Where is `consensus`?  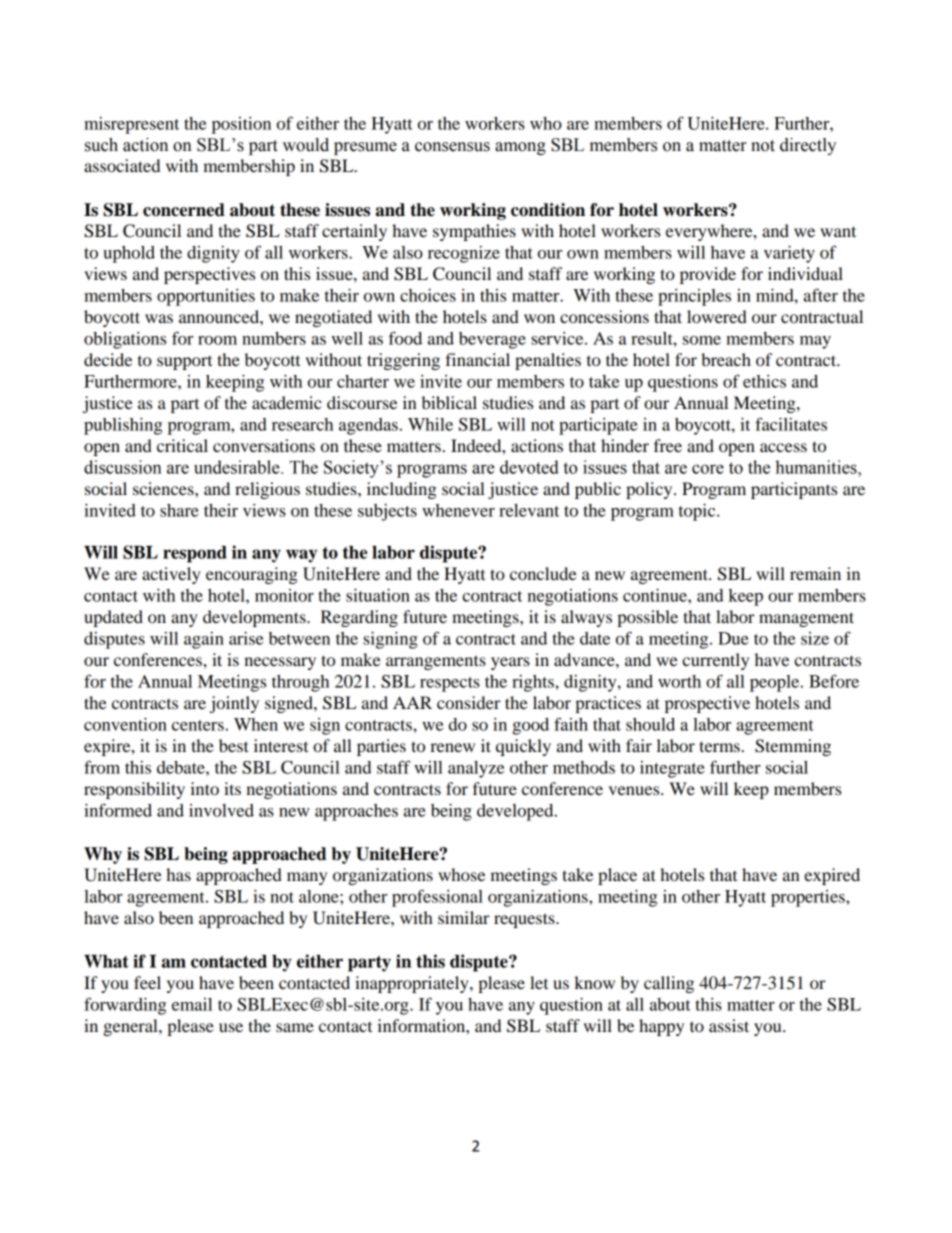
consensus is located at coordinates (452, 147).
